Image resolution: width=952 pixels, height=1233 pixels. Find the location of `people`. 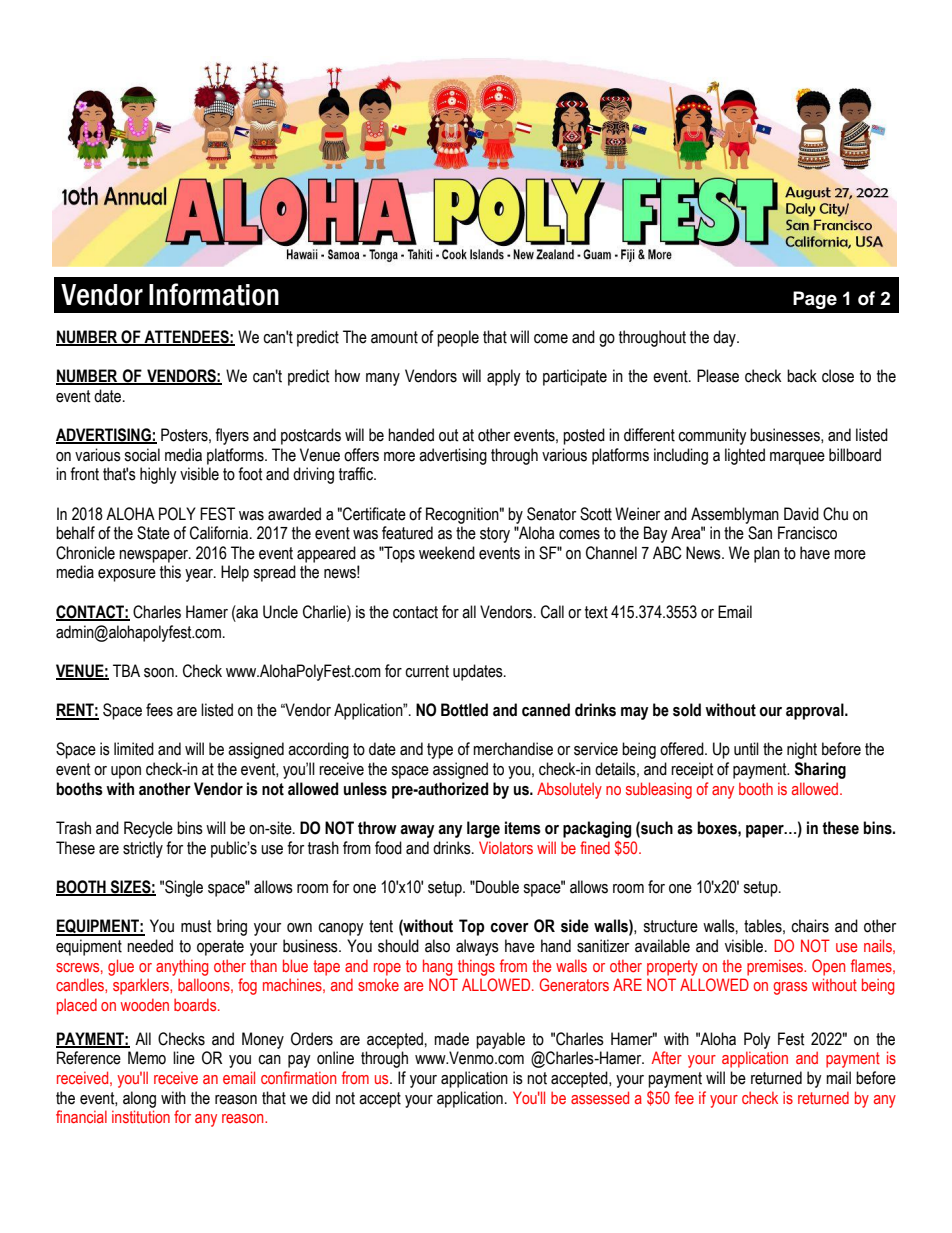

people is located at coordinates (458, 338).
